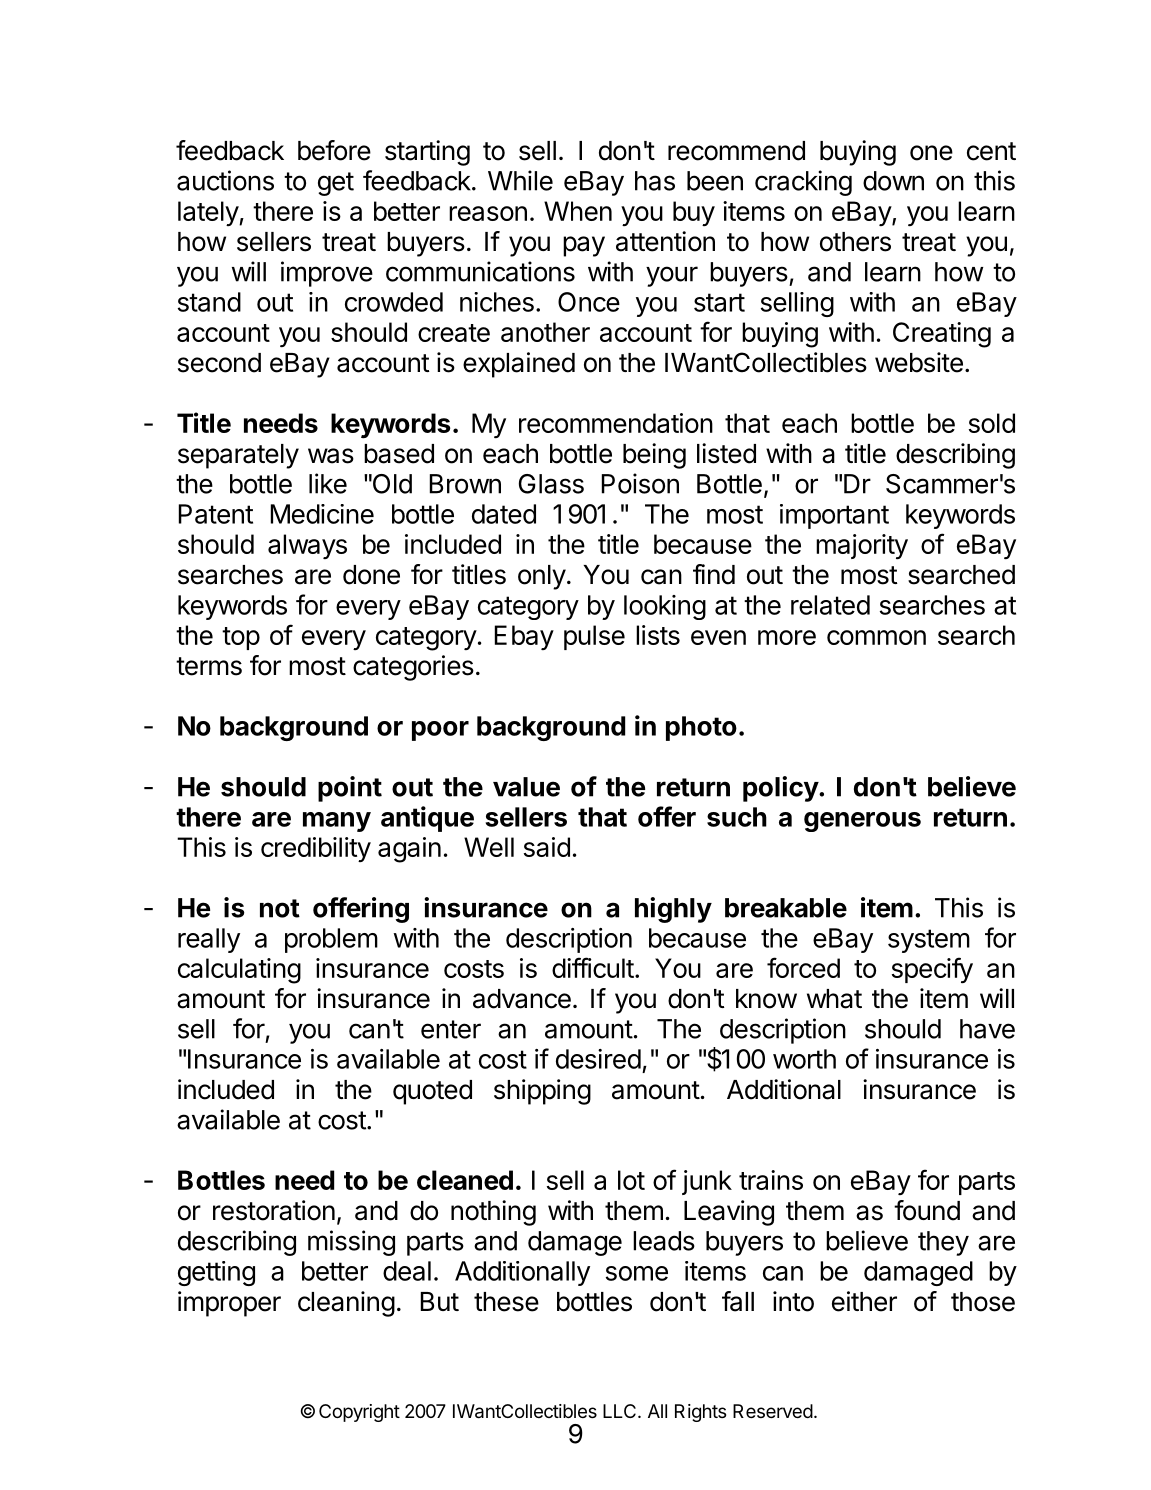 This image has width=1151, height=1490. What do you see at coordinates (598, 1059) in the image?
I see `desired` at bounding box center [598, 1059].
